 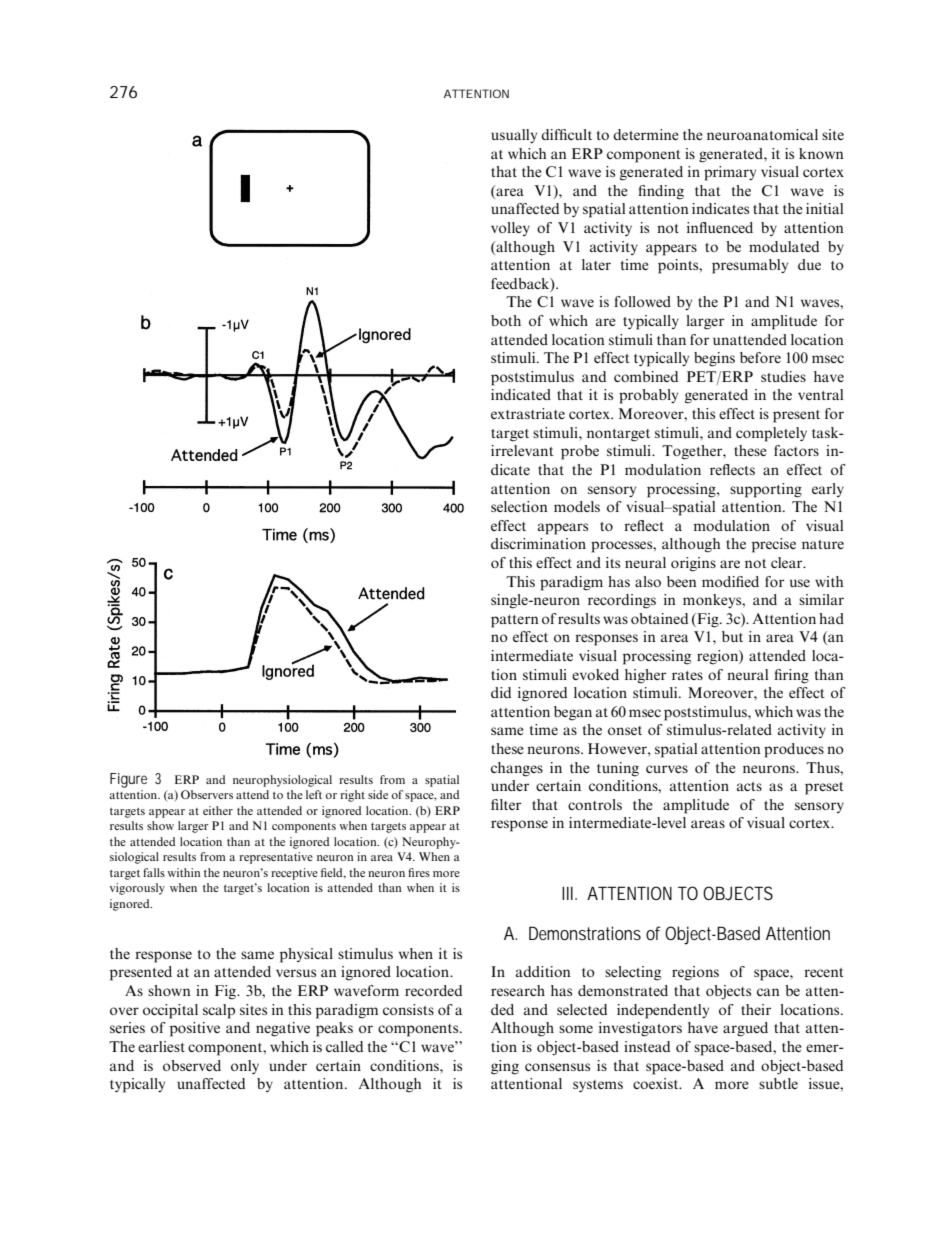 I want to click on acts, so click(x=749, y=786).
